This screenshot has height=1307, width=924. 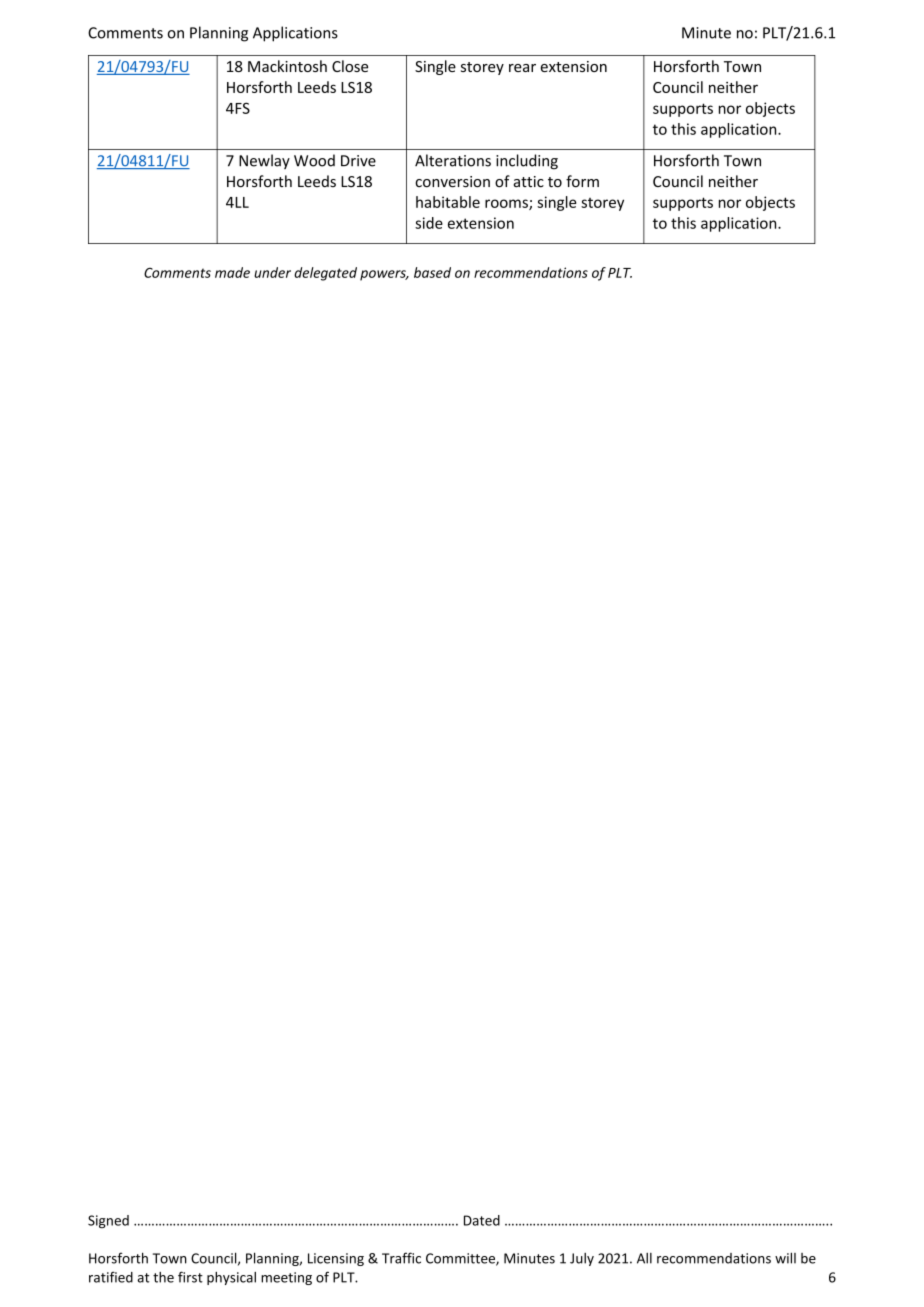 I want to click on Mackintosh, so click(x=287, y=66).
